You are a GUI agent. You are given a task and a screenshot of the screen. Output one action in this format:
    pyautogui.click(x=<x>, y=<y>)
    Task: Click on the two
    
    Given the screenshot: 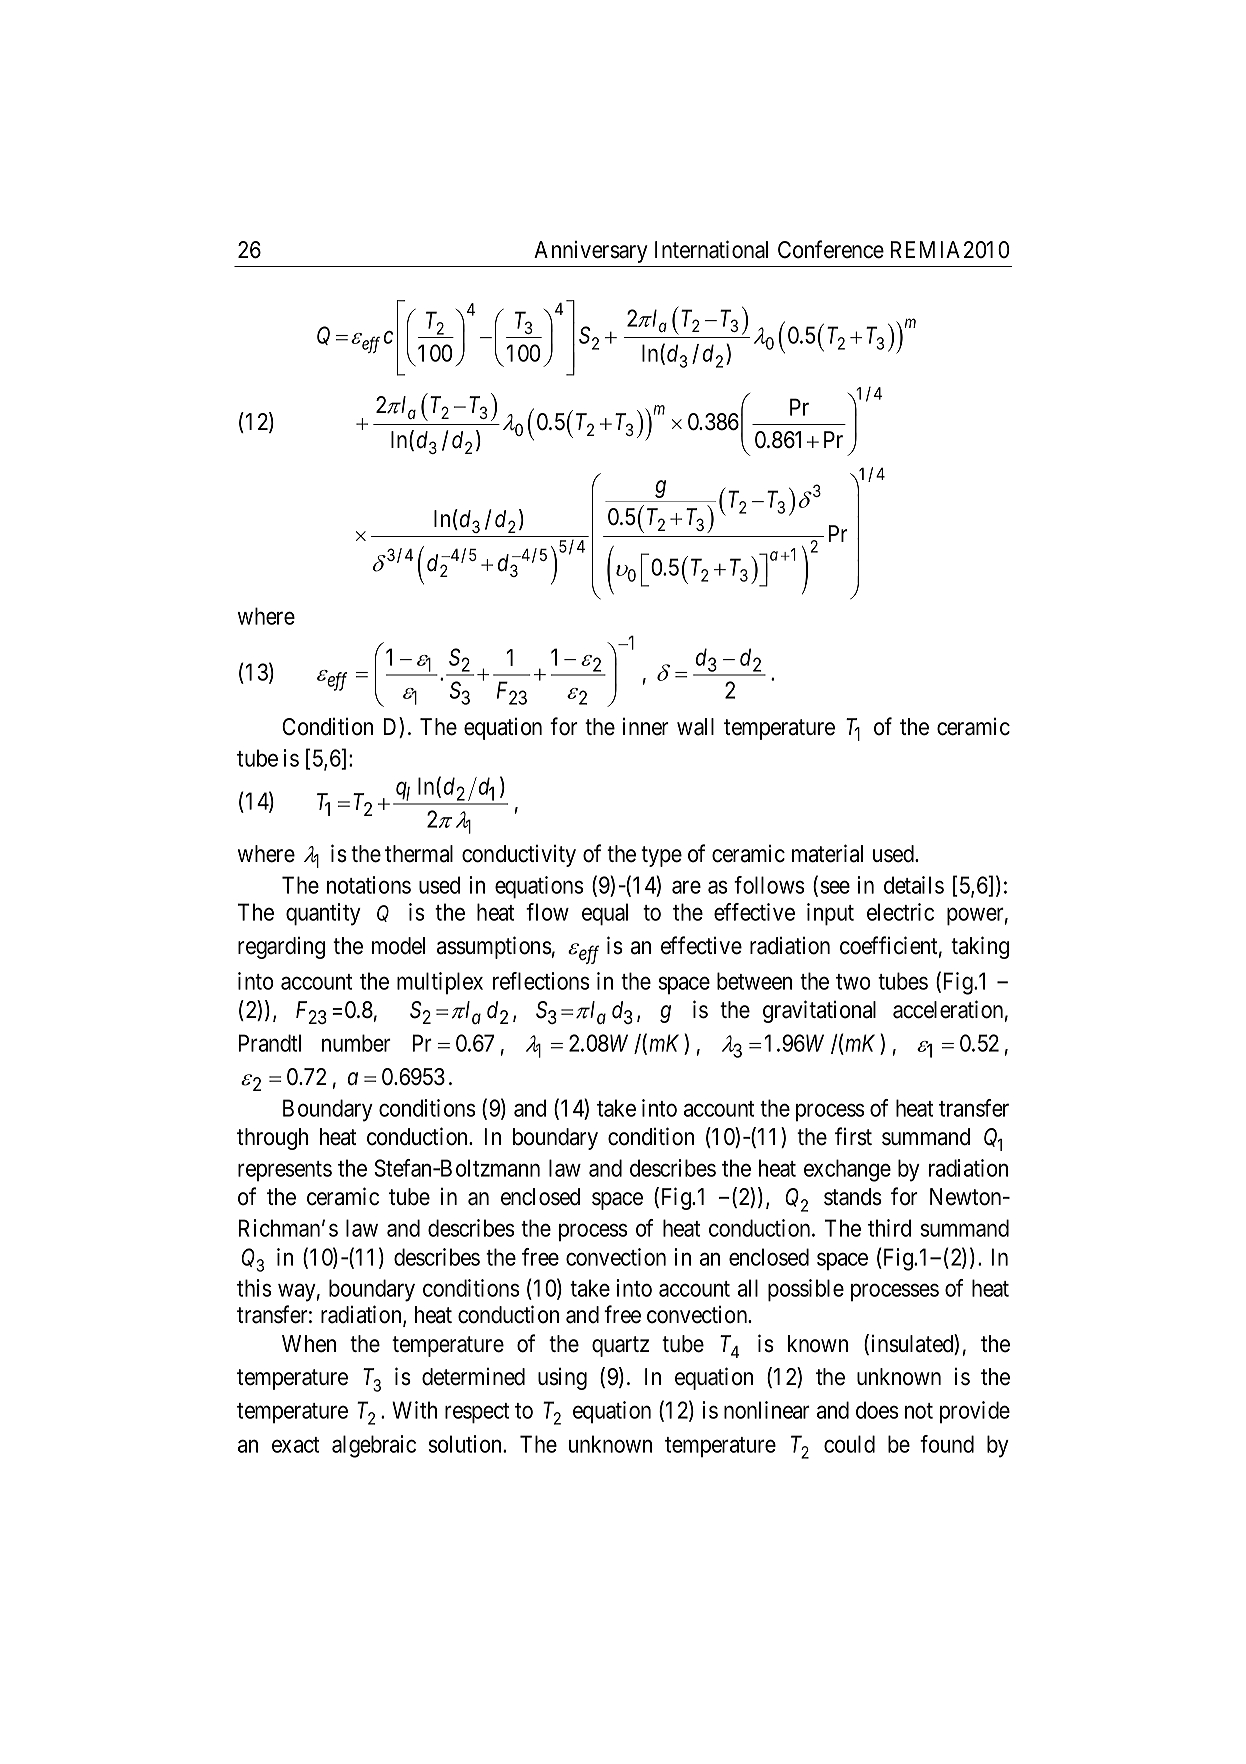 What is the action you would take?
    pyautogui.click(x=853, y=982)
